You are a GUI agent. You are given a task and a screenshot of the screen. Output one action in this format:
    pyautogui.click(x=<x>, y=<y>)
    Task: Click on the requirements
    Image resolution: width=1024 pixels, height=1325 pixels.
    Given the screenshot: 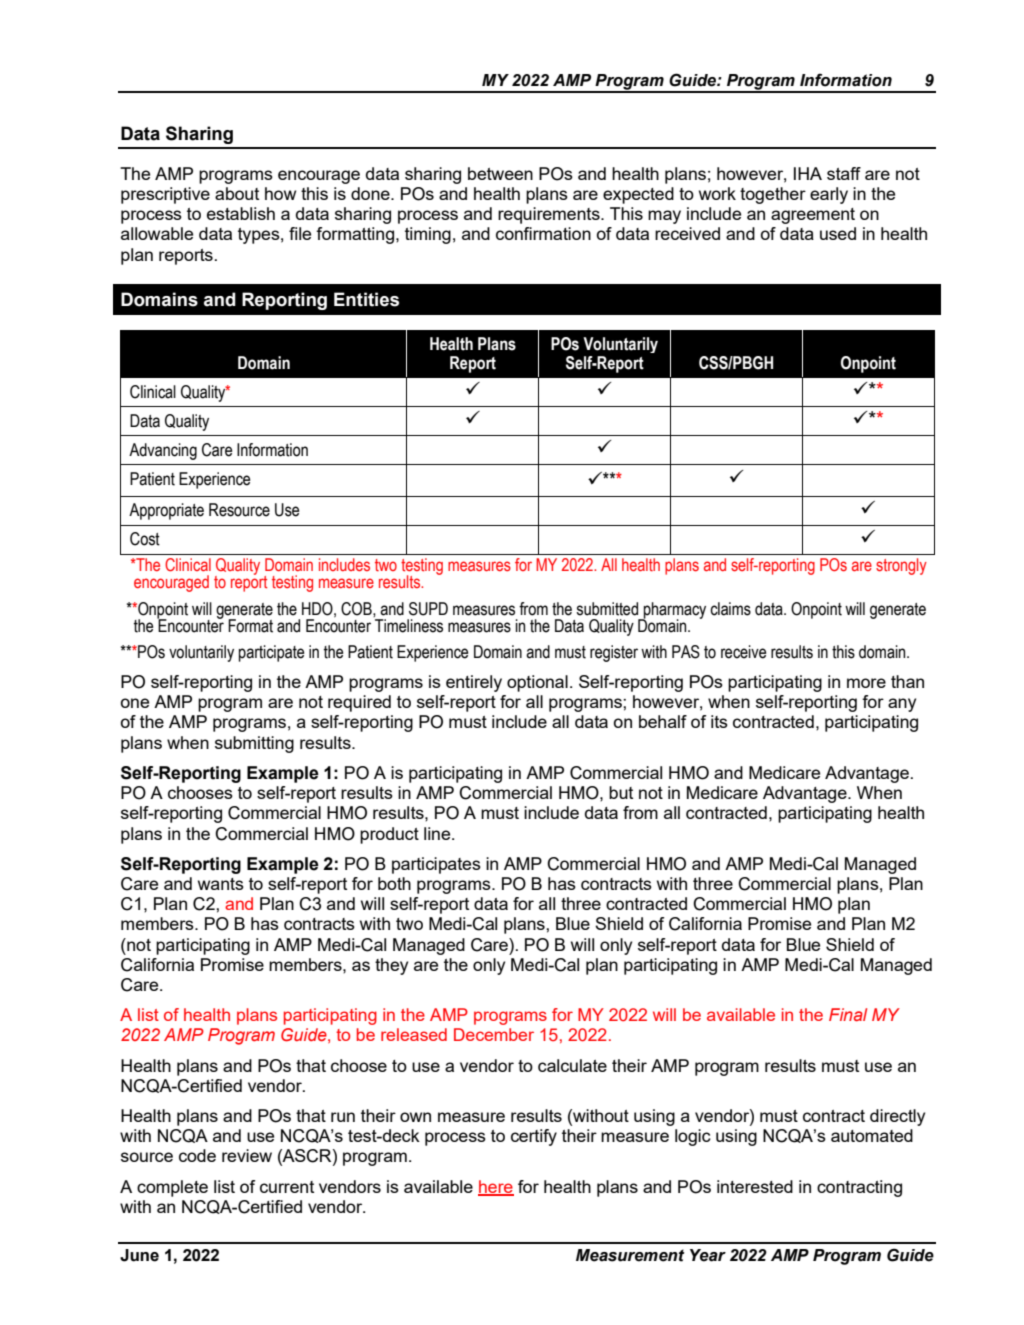 What is the action you would take?
    pyautogui.click(x=550, y=215)
